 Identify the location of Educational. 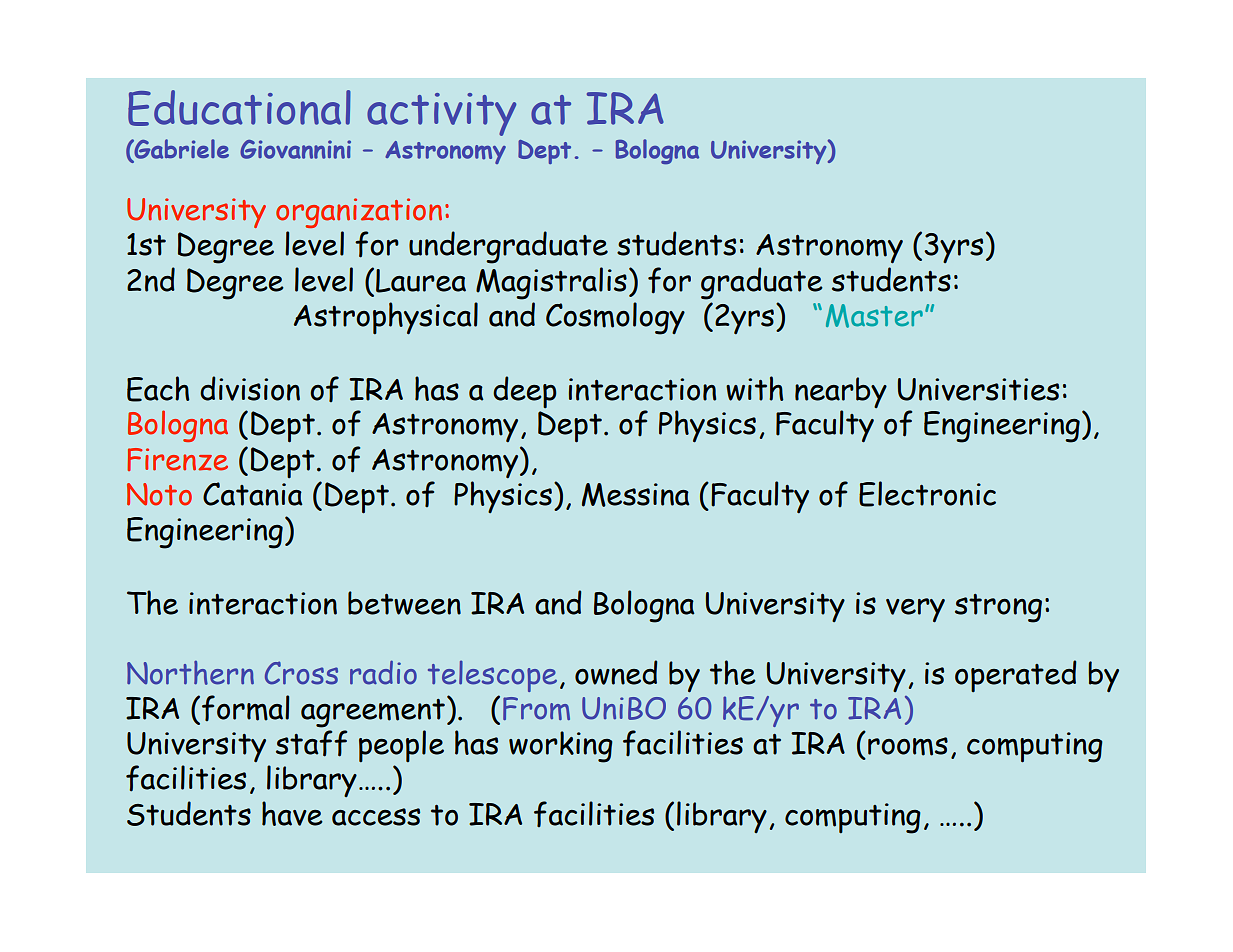
(239, 108).
